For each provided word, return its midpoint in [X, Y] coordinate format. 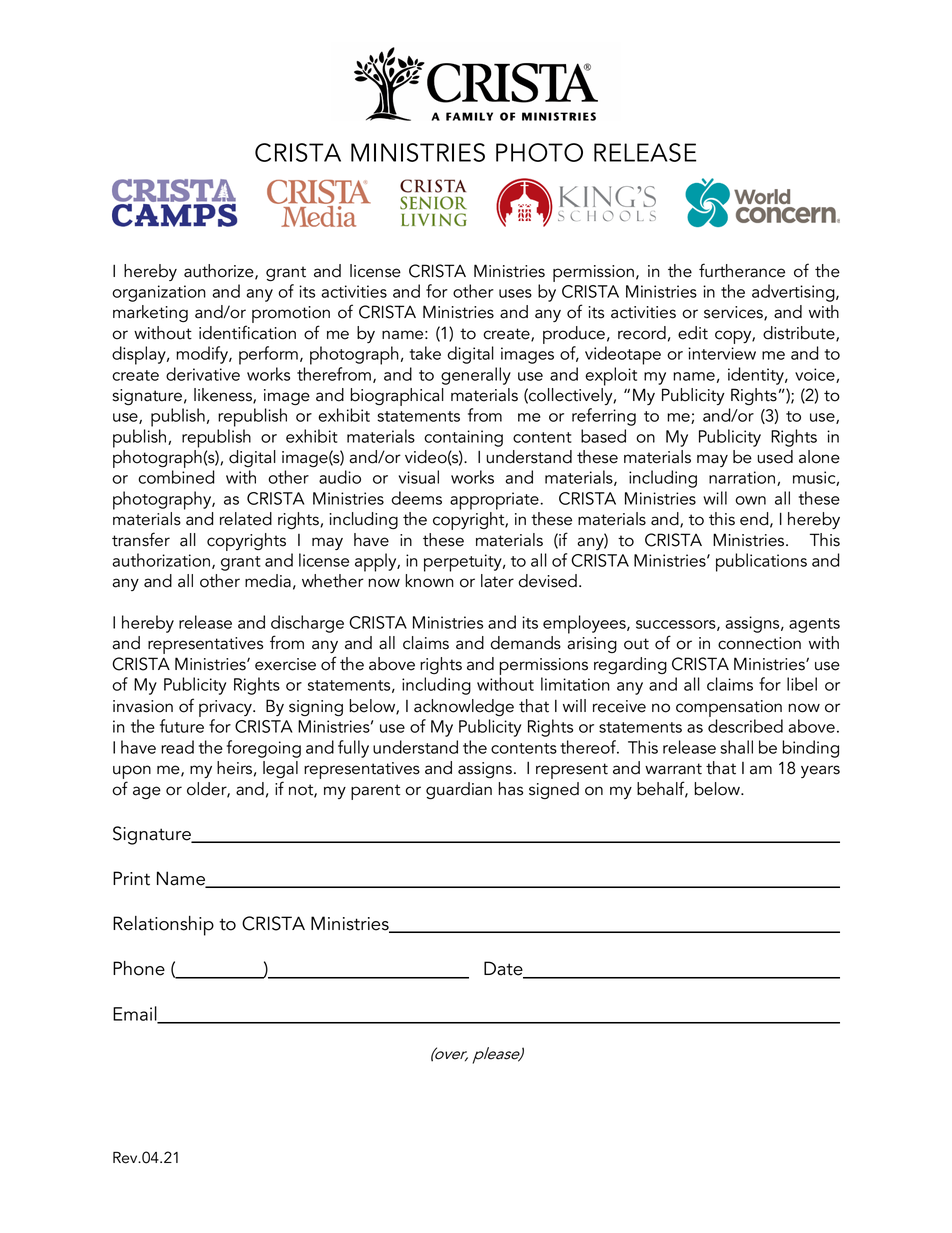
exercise [285, 664]
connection [759, 643]
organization [159, 293]
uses [515, 293]
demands [526, 643]
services [734, 313]
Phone [139, 968]
